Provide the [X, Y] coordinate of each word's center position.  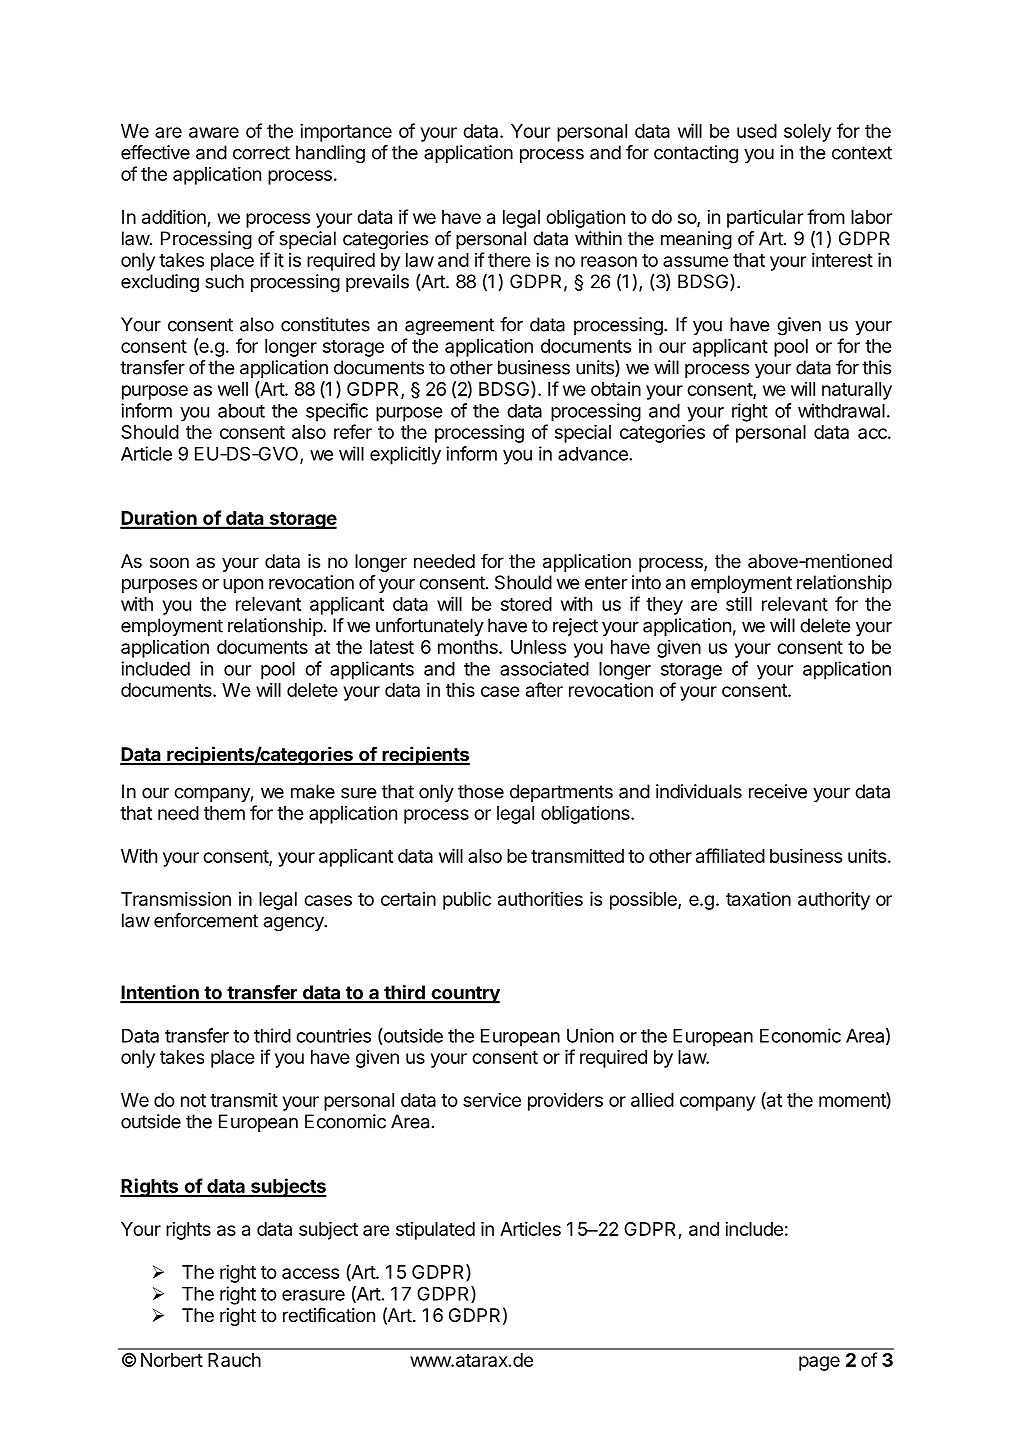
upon [243, 586]
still [739, 603]
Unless [538, 647]
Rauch [234, 1360]
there [509, 260]
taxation [758, 898]
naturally [857, 391]
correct [261, 153]
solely [807, 133]
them [224, 813]
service [492, 1099]
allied [652, 1100]
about [241, 411]
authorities [540, 898]
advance [593, 454]
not [193, 1100]
